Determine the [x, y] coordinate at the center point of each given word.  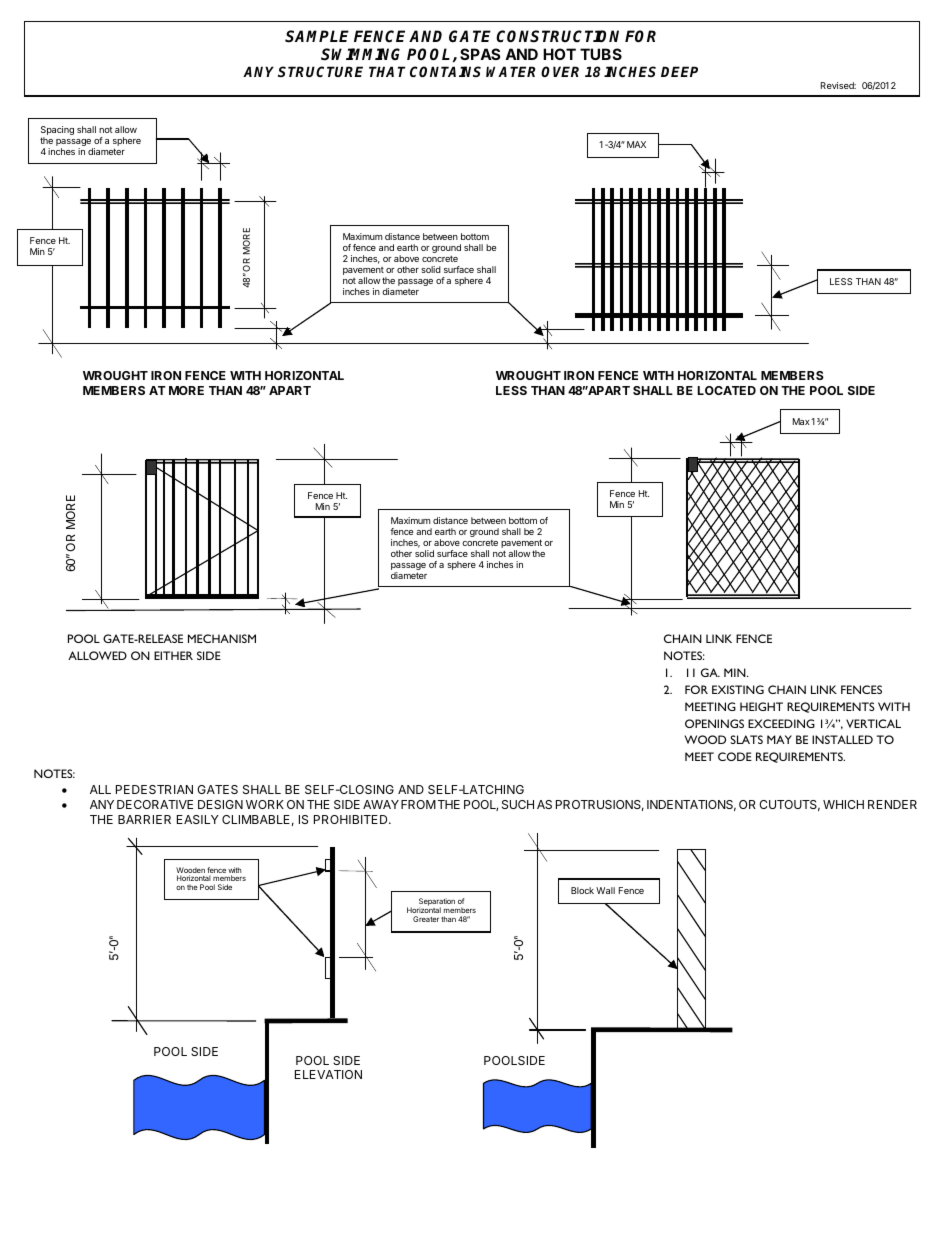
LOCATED [727, 390]
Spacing [57, 132]
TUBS [601, 54]
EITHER [173, 655]
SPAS [480, 54]
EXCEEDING [781, 723]
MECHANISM [222, 638]
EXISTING [738, 689]
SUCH [518, 804]
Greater [426, 919]
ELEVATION [328, 1074]
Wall [605, 890]
